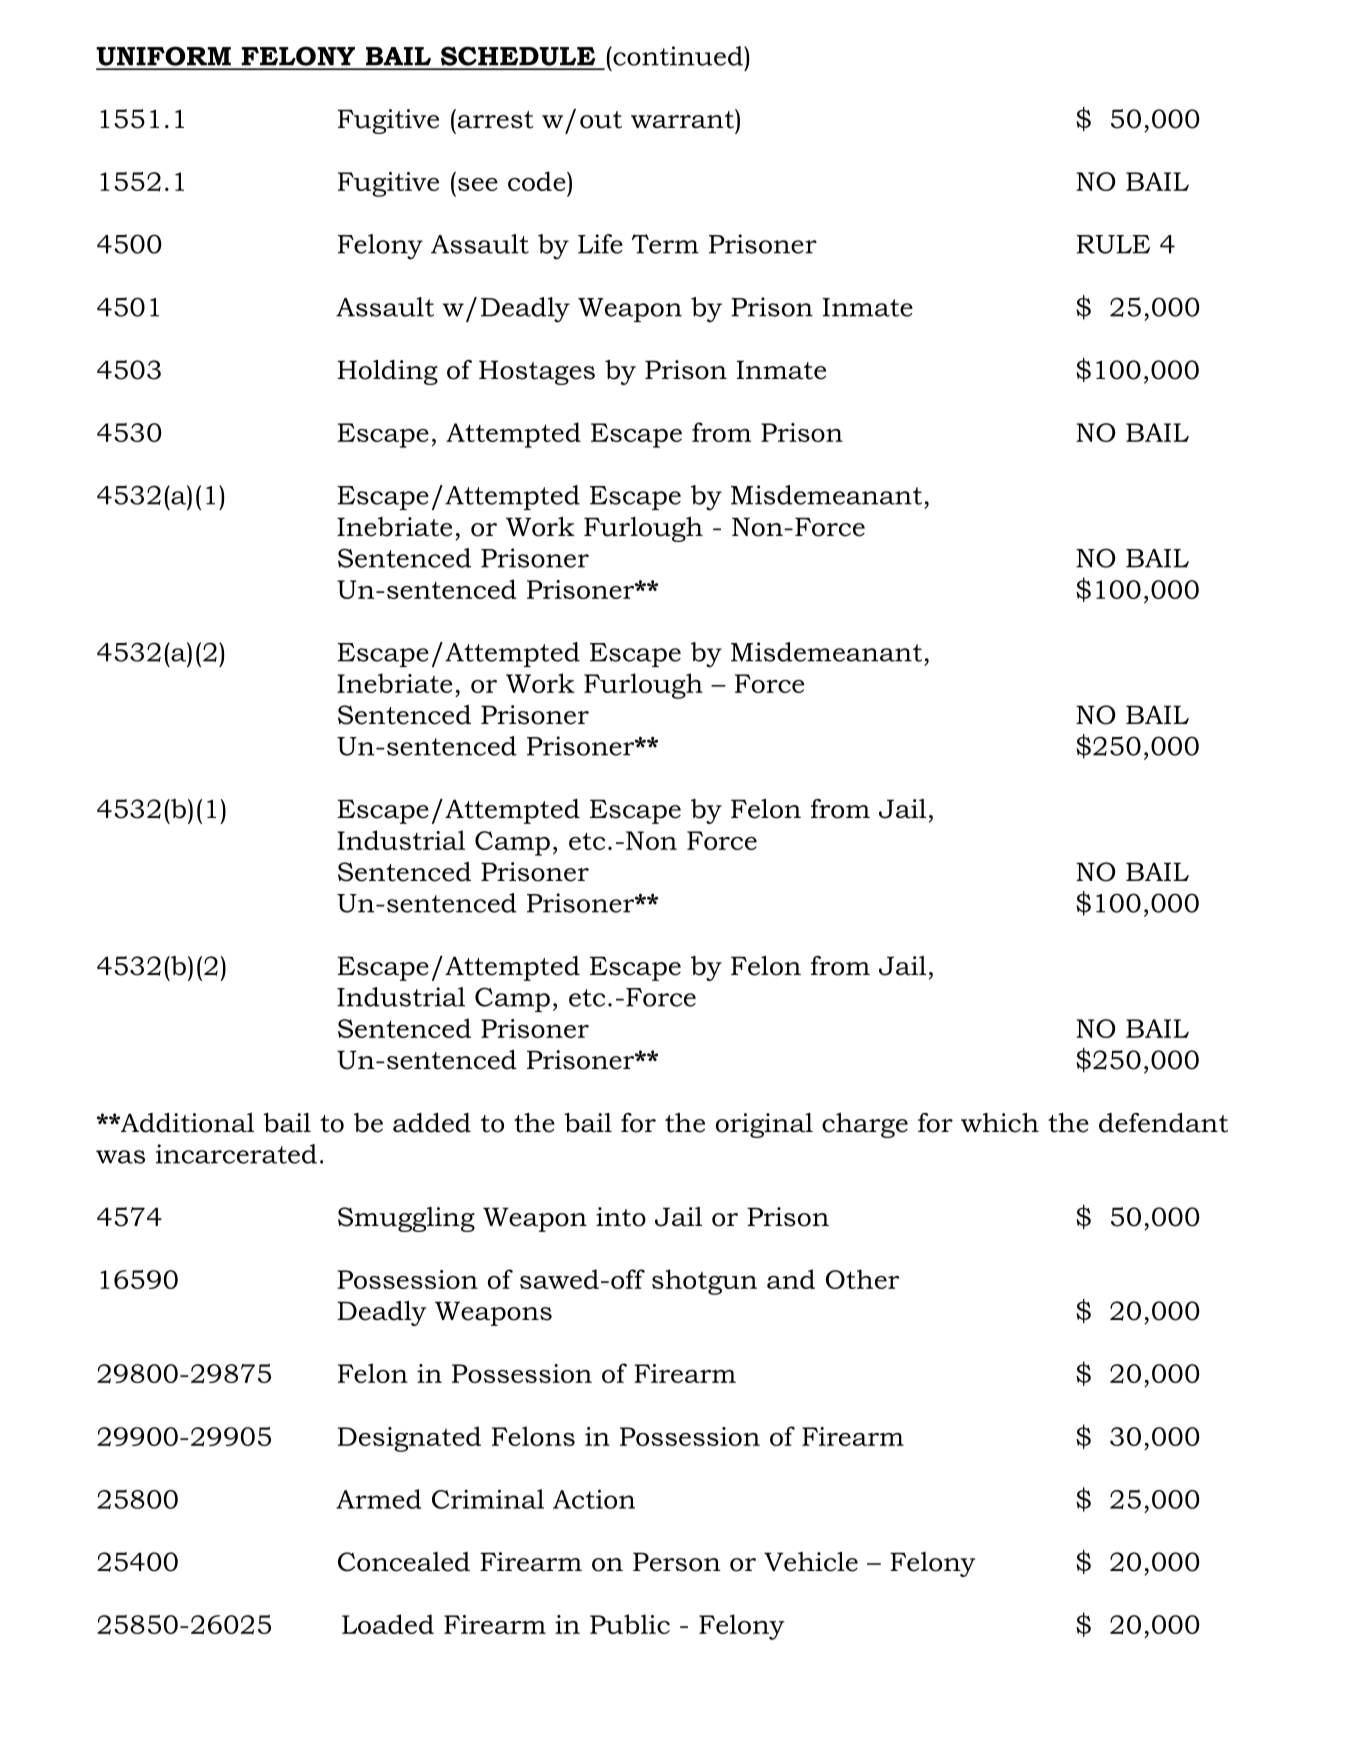 The height and width of the screenshot is (1764, 1363). I want to click on Loaded, so click(388, 1624).
